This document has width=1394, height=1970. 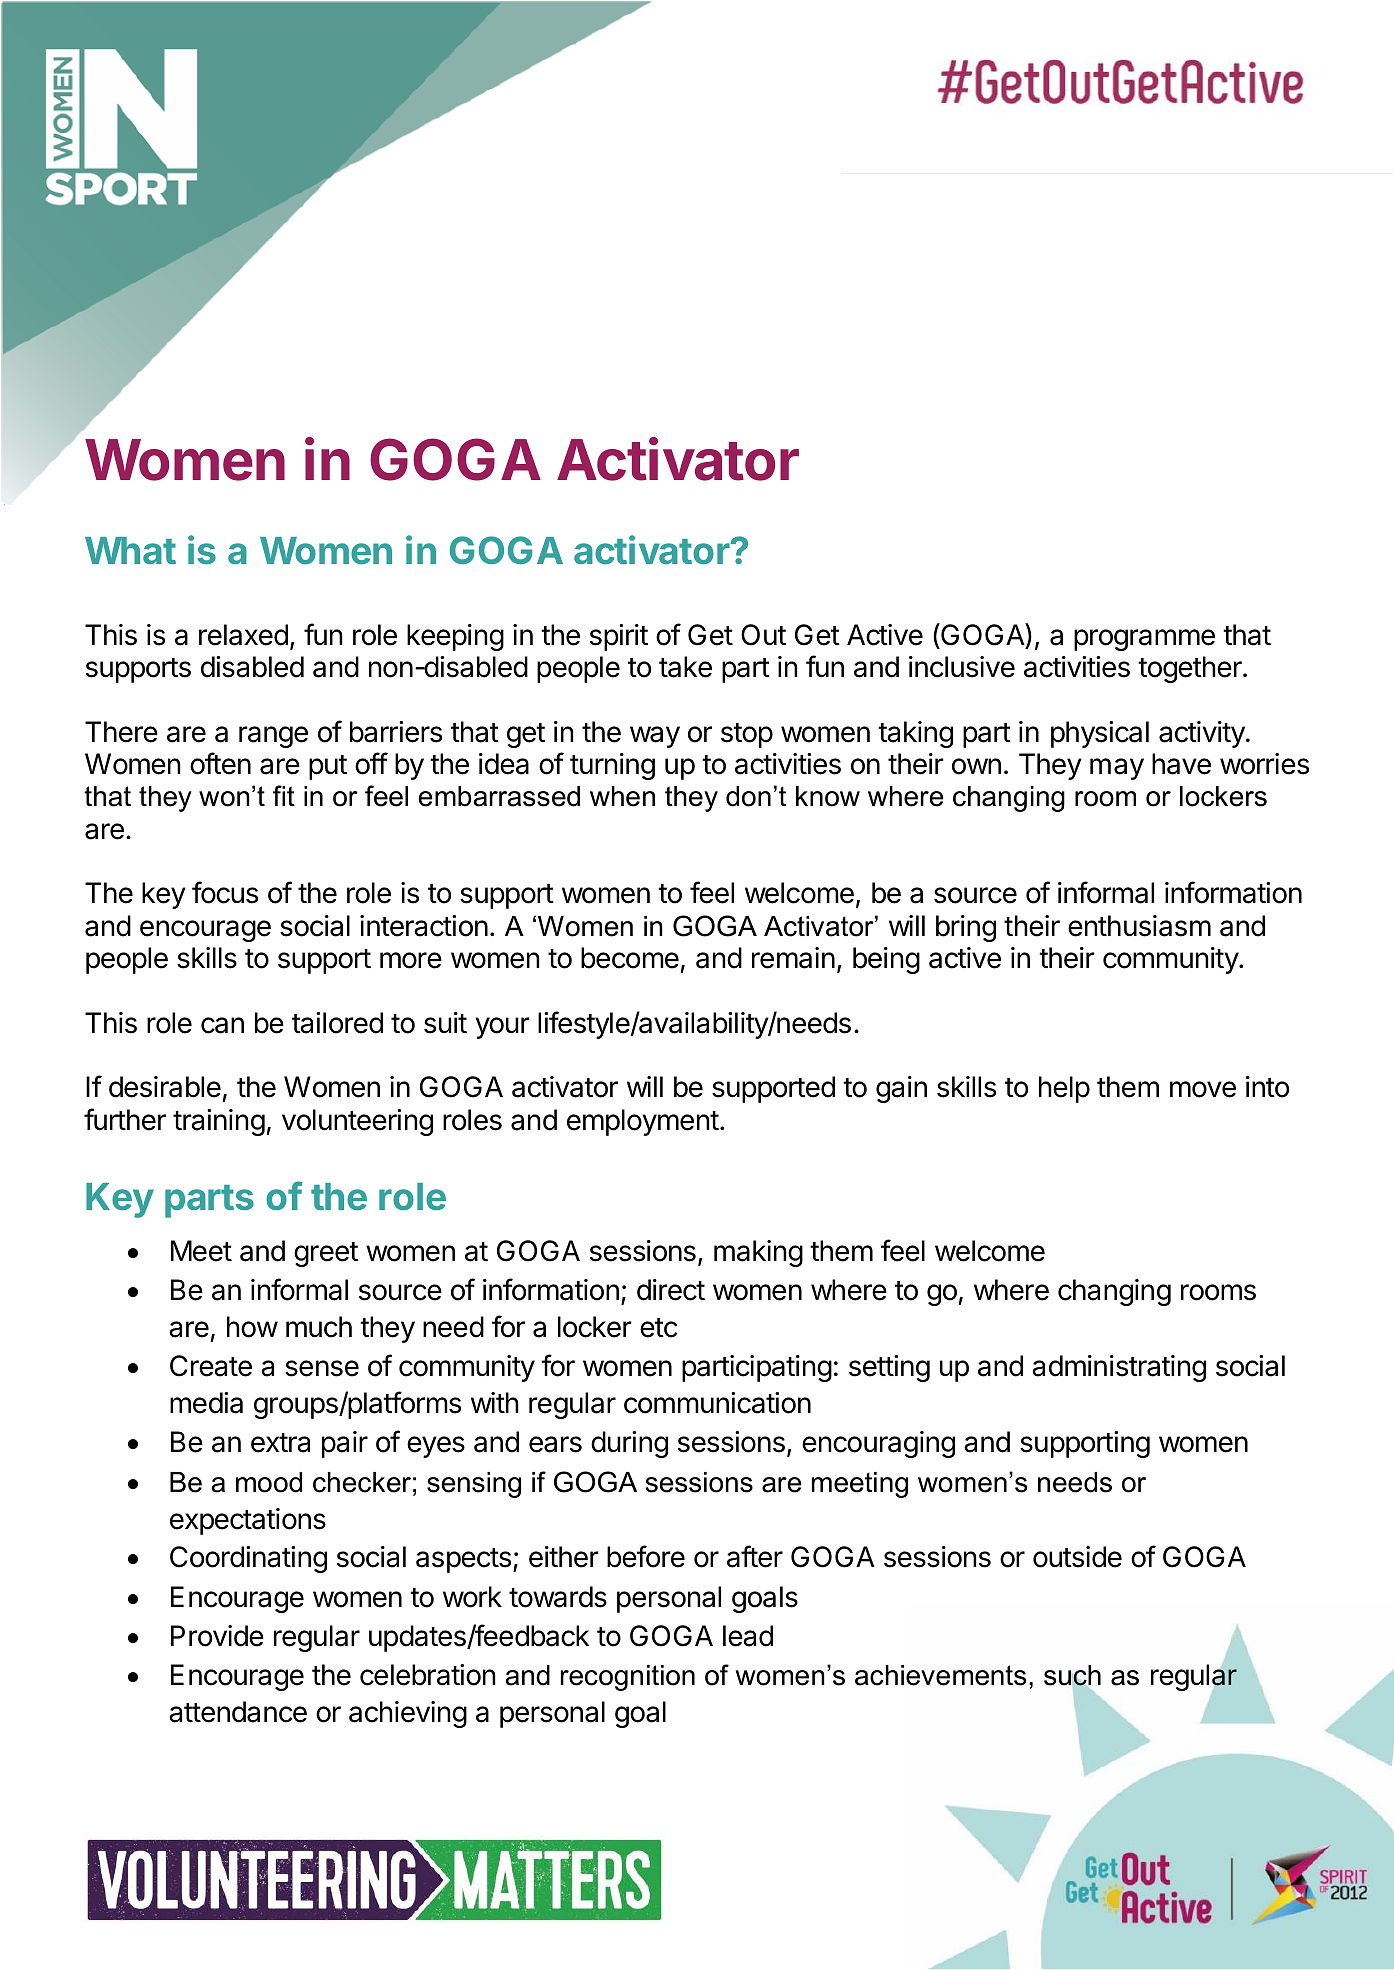 What do you see at coordinates (219, 1122) in the document?
I see `training` at bounding box center [219, 1122].
